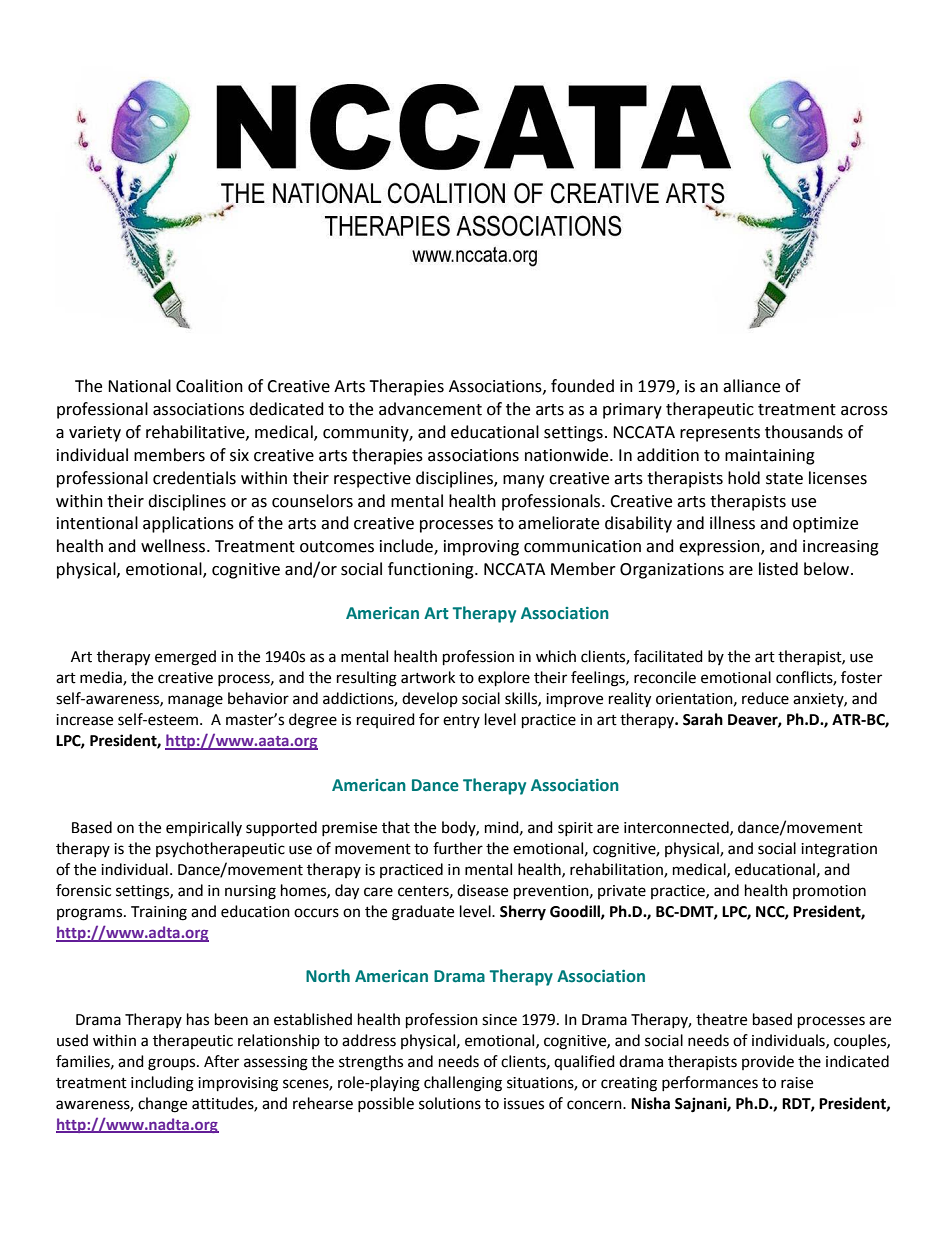 The image size is (952, 1233). I want to click on increase, so click(84, 720).
